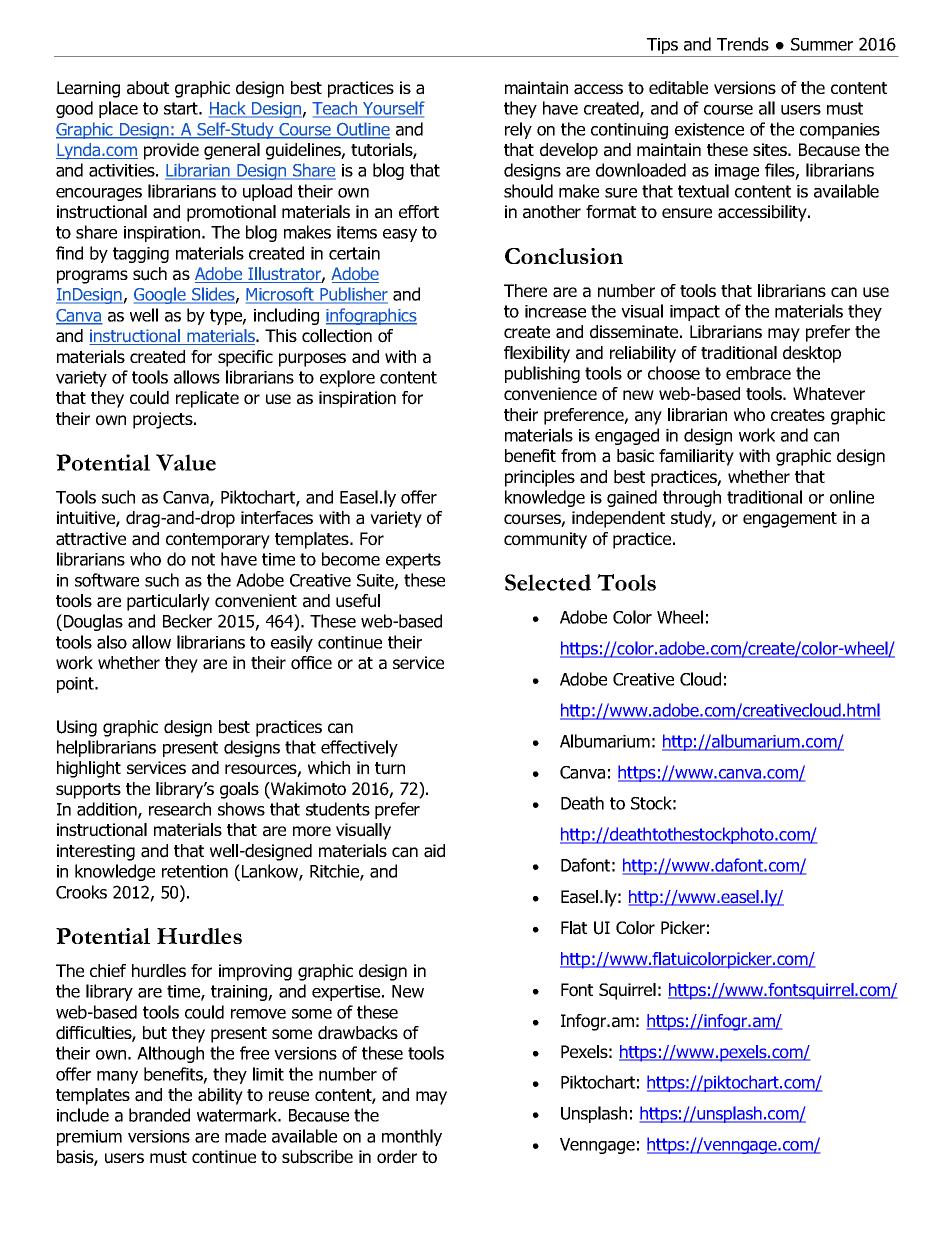 Image resolution: width=952 pixels, height=1233 pixels. I want to click on embrace, so click(758, 373).
